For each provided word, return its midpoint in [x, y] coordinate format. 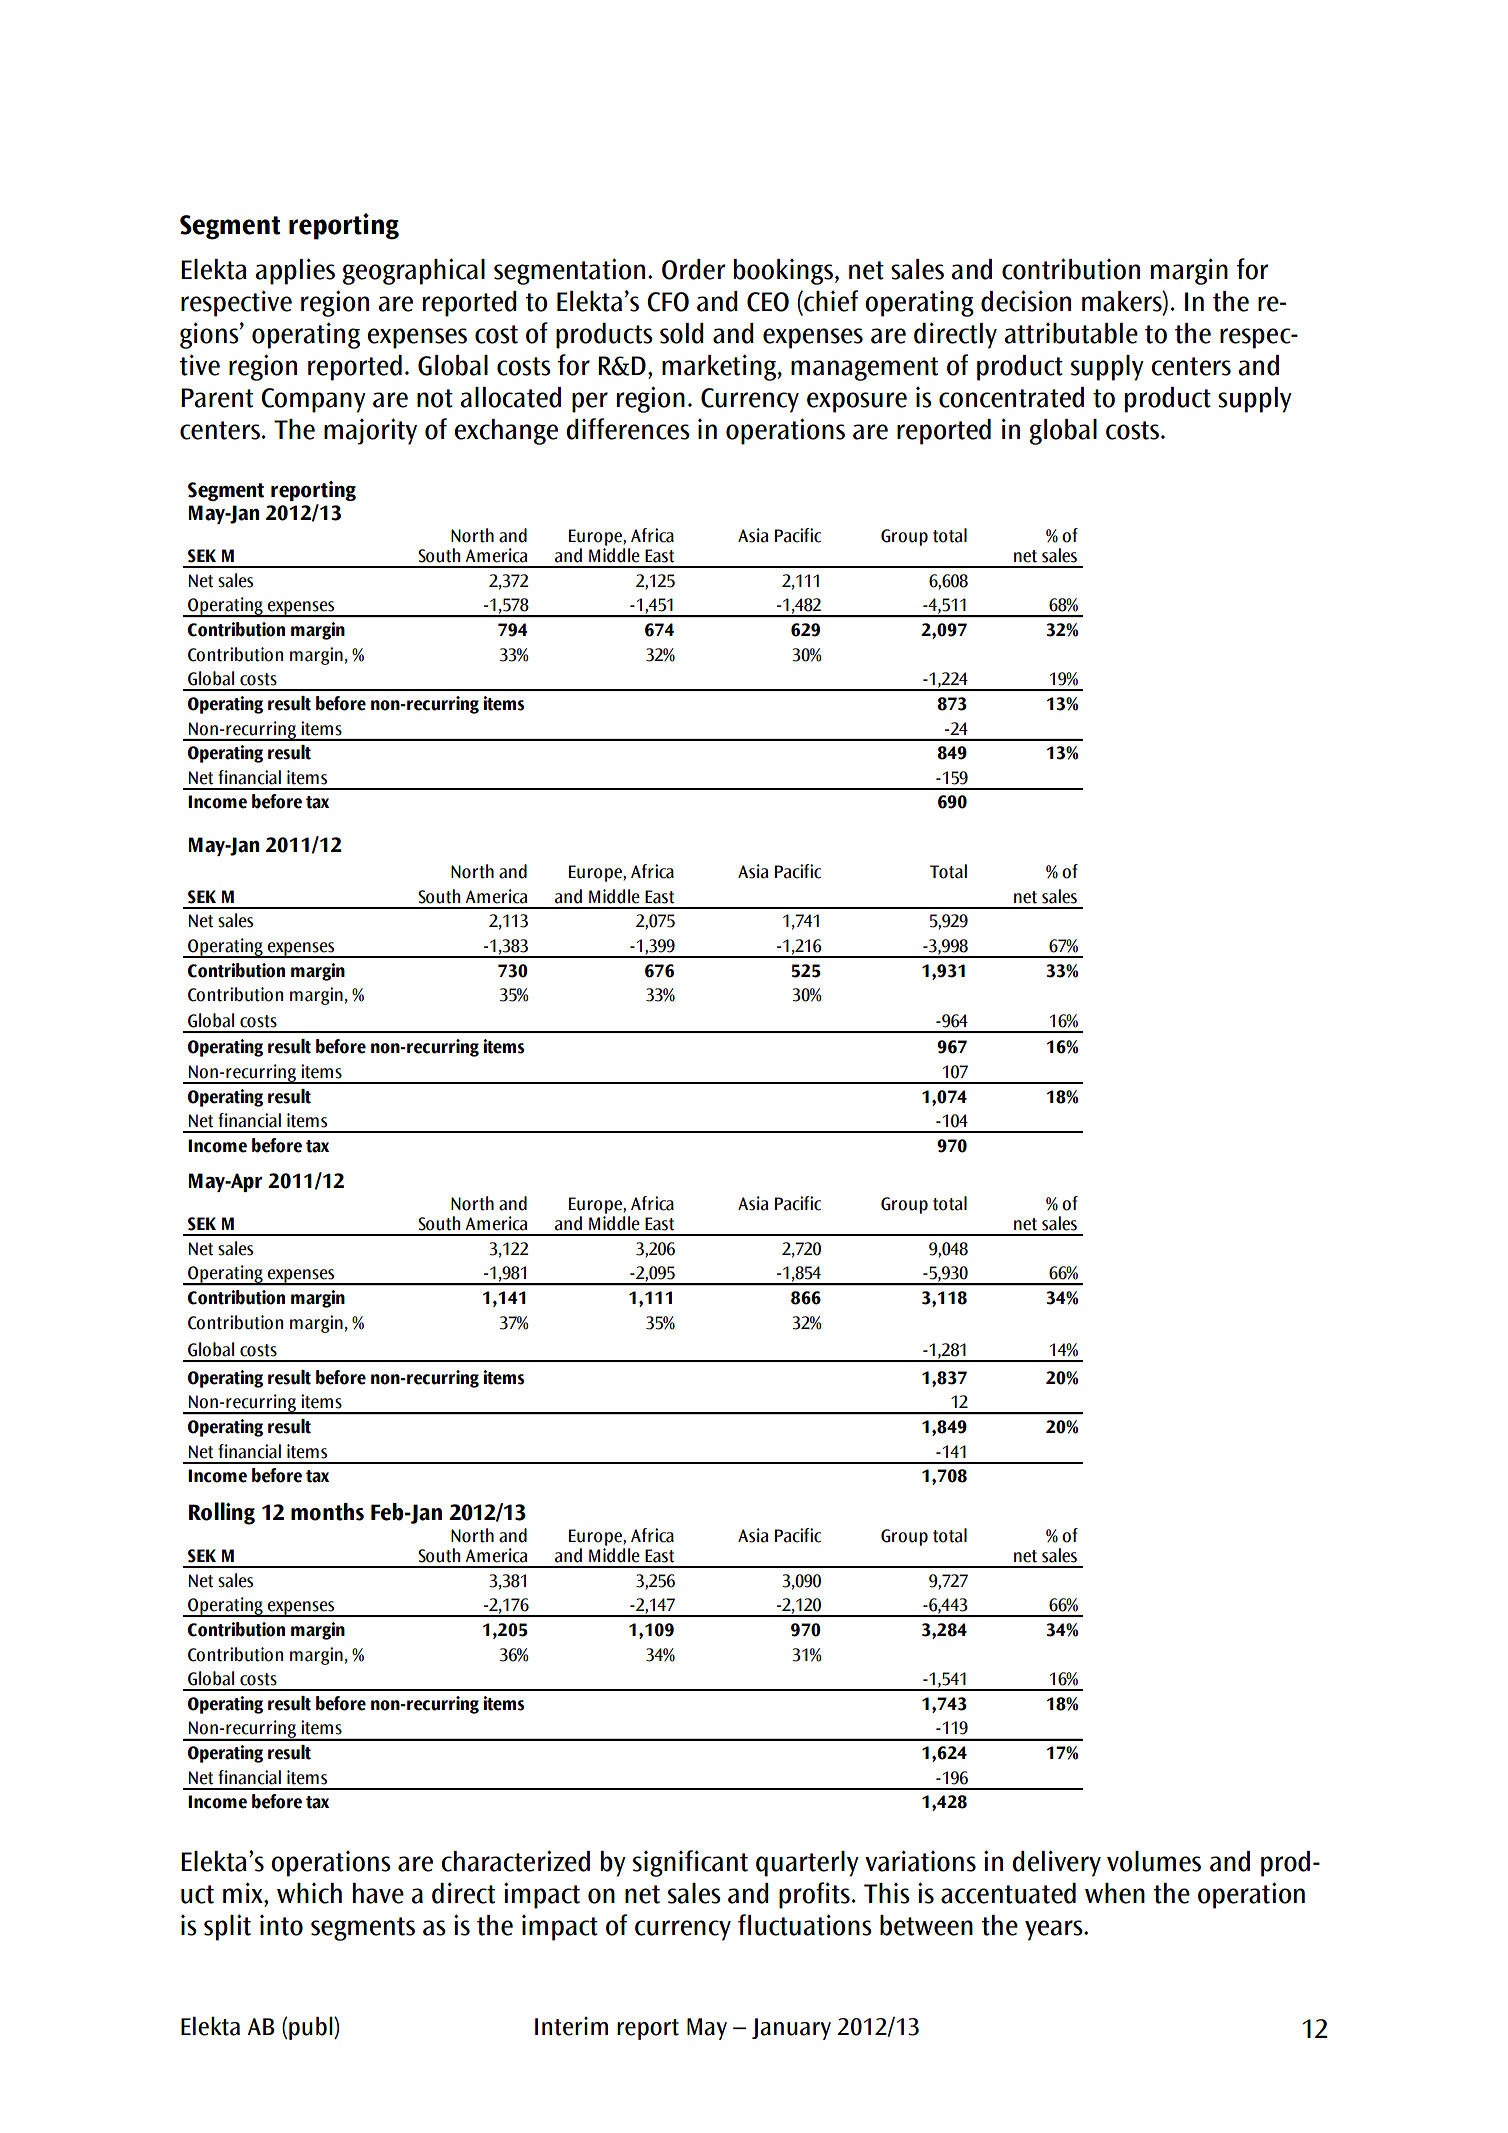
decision [1026, 301]
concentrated [1011, 397]
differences [628, 429]
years [1055, 1930]
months [327, 1512]
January [791, 2029]
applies [295, 271]
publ [312, 2028]
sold [682, 333]
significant [690, 1863]
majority [370, 431]
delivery [1056, 1863]
